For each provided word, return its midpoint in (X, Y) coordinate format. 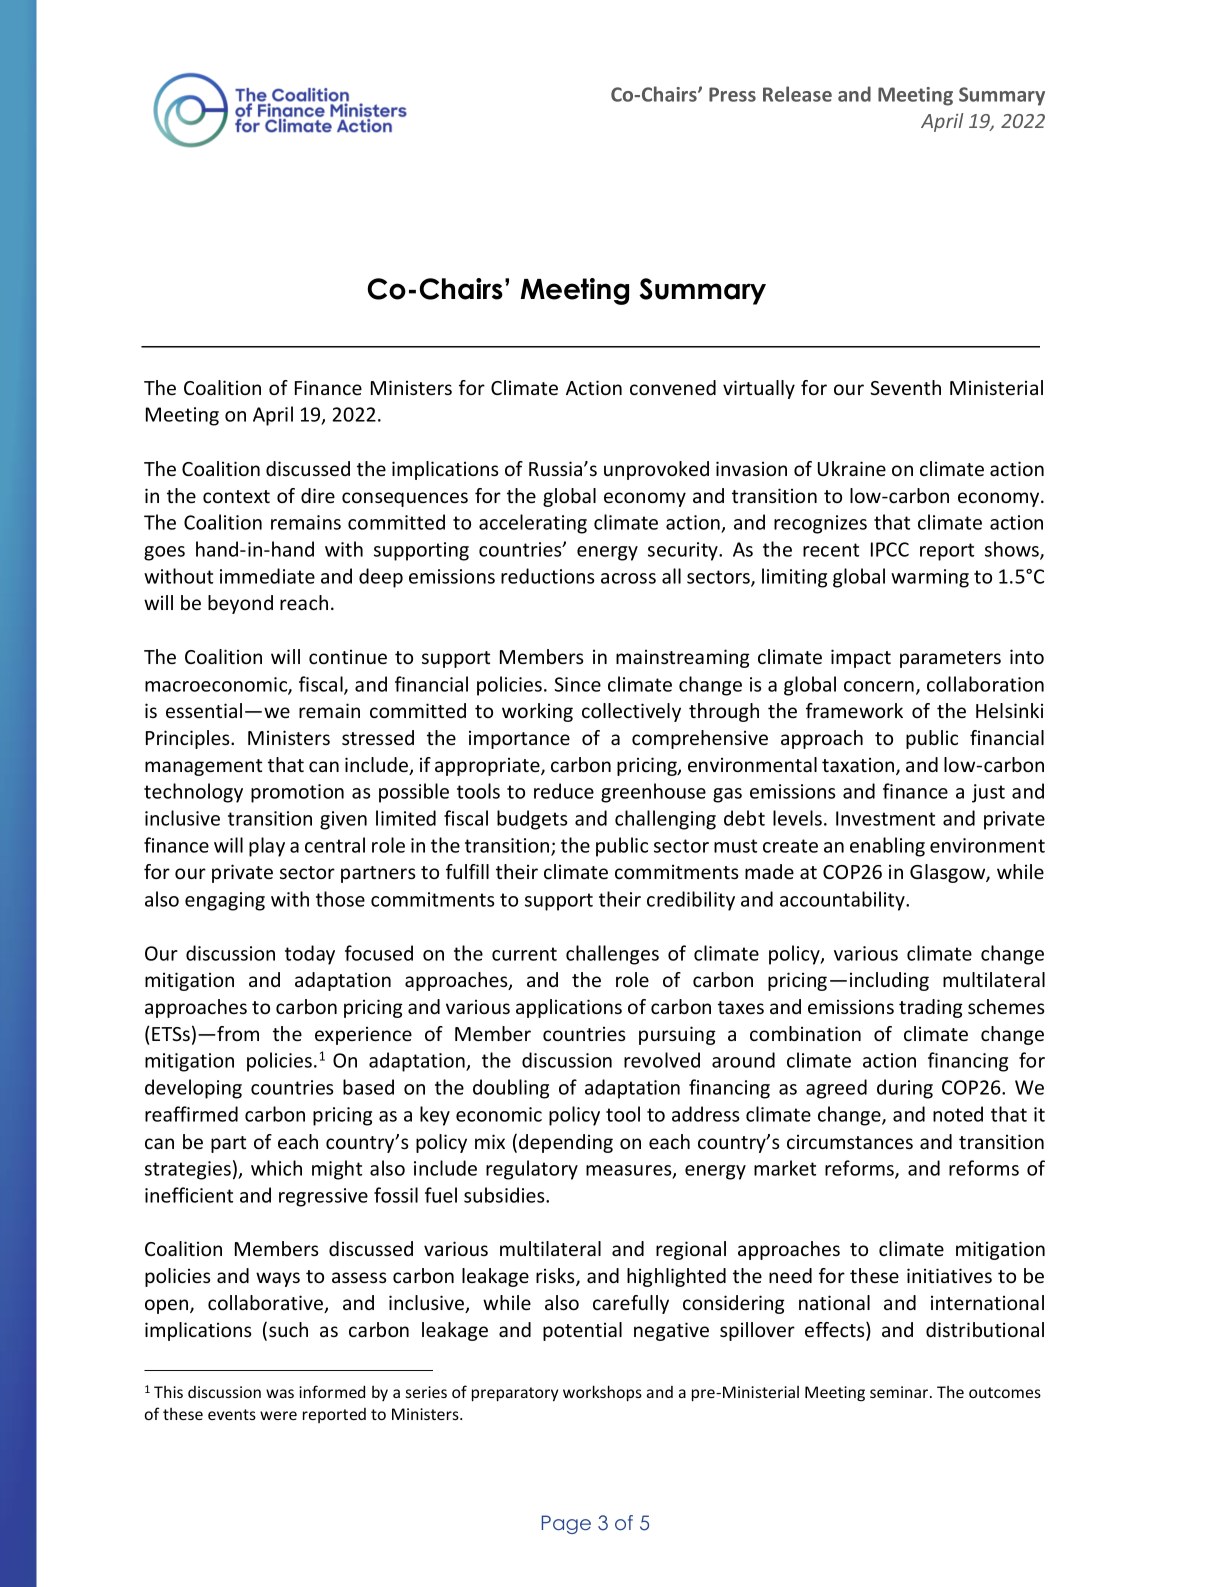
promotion (297, 793)
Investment (885, 818)
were (278, 1415)
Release (797, 94)
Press (732, 94)
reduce (564, 791)
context (236, 496)
